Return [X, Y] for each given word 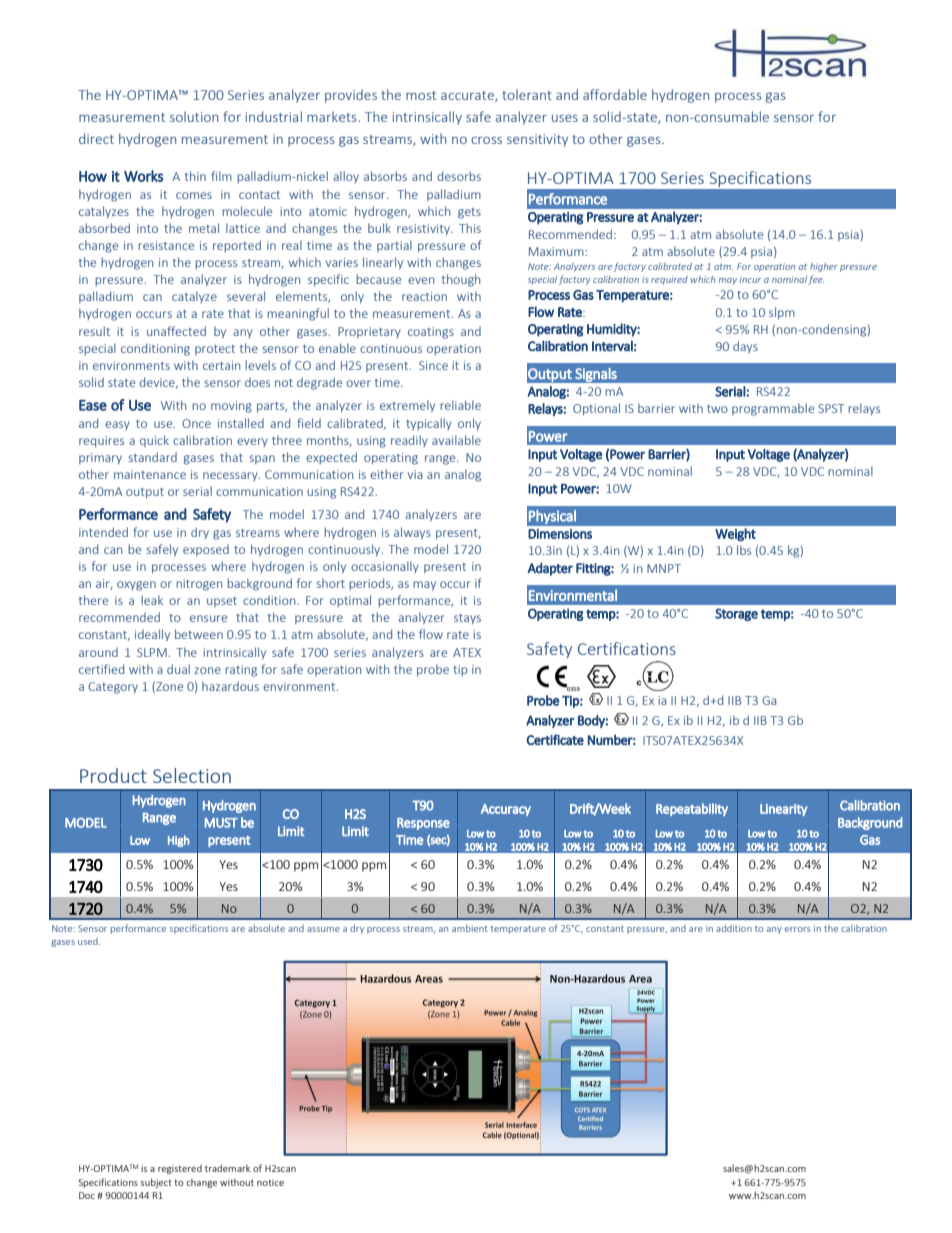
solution [194, 116]
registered [180, 1169]
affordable [615, 94]
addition [734, 928]
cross [486, 140]
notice [270, 1182]
